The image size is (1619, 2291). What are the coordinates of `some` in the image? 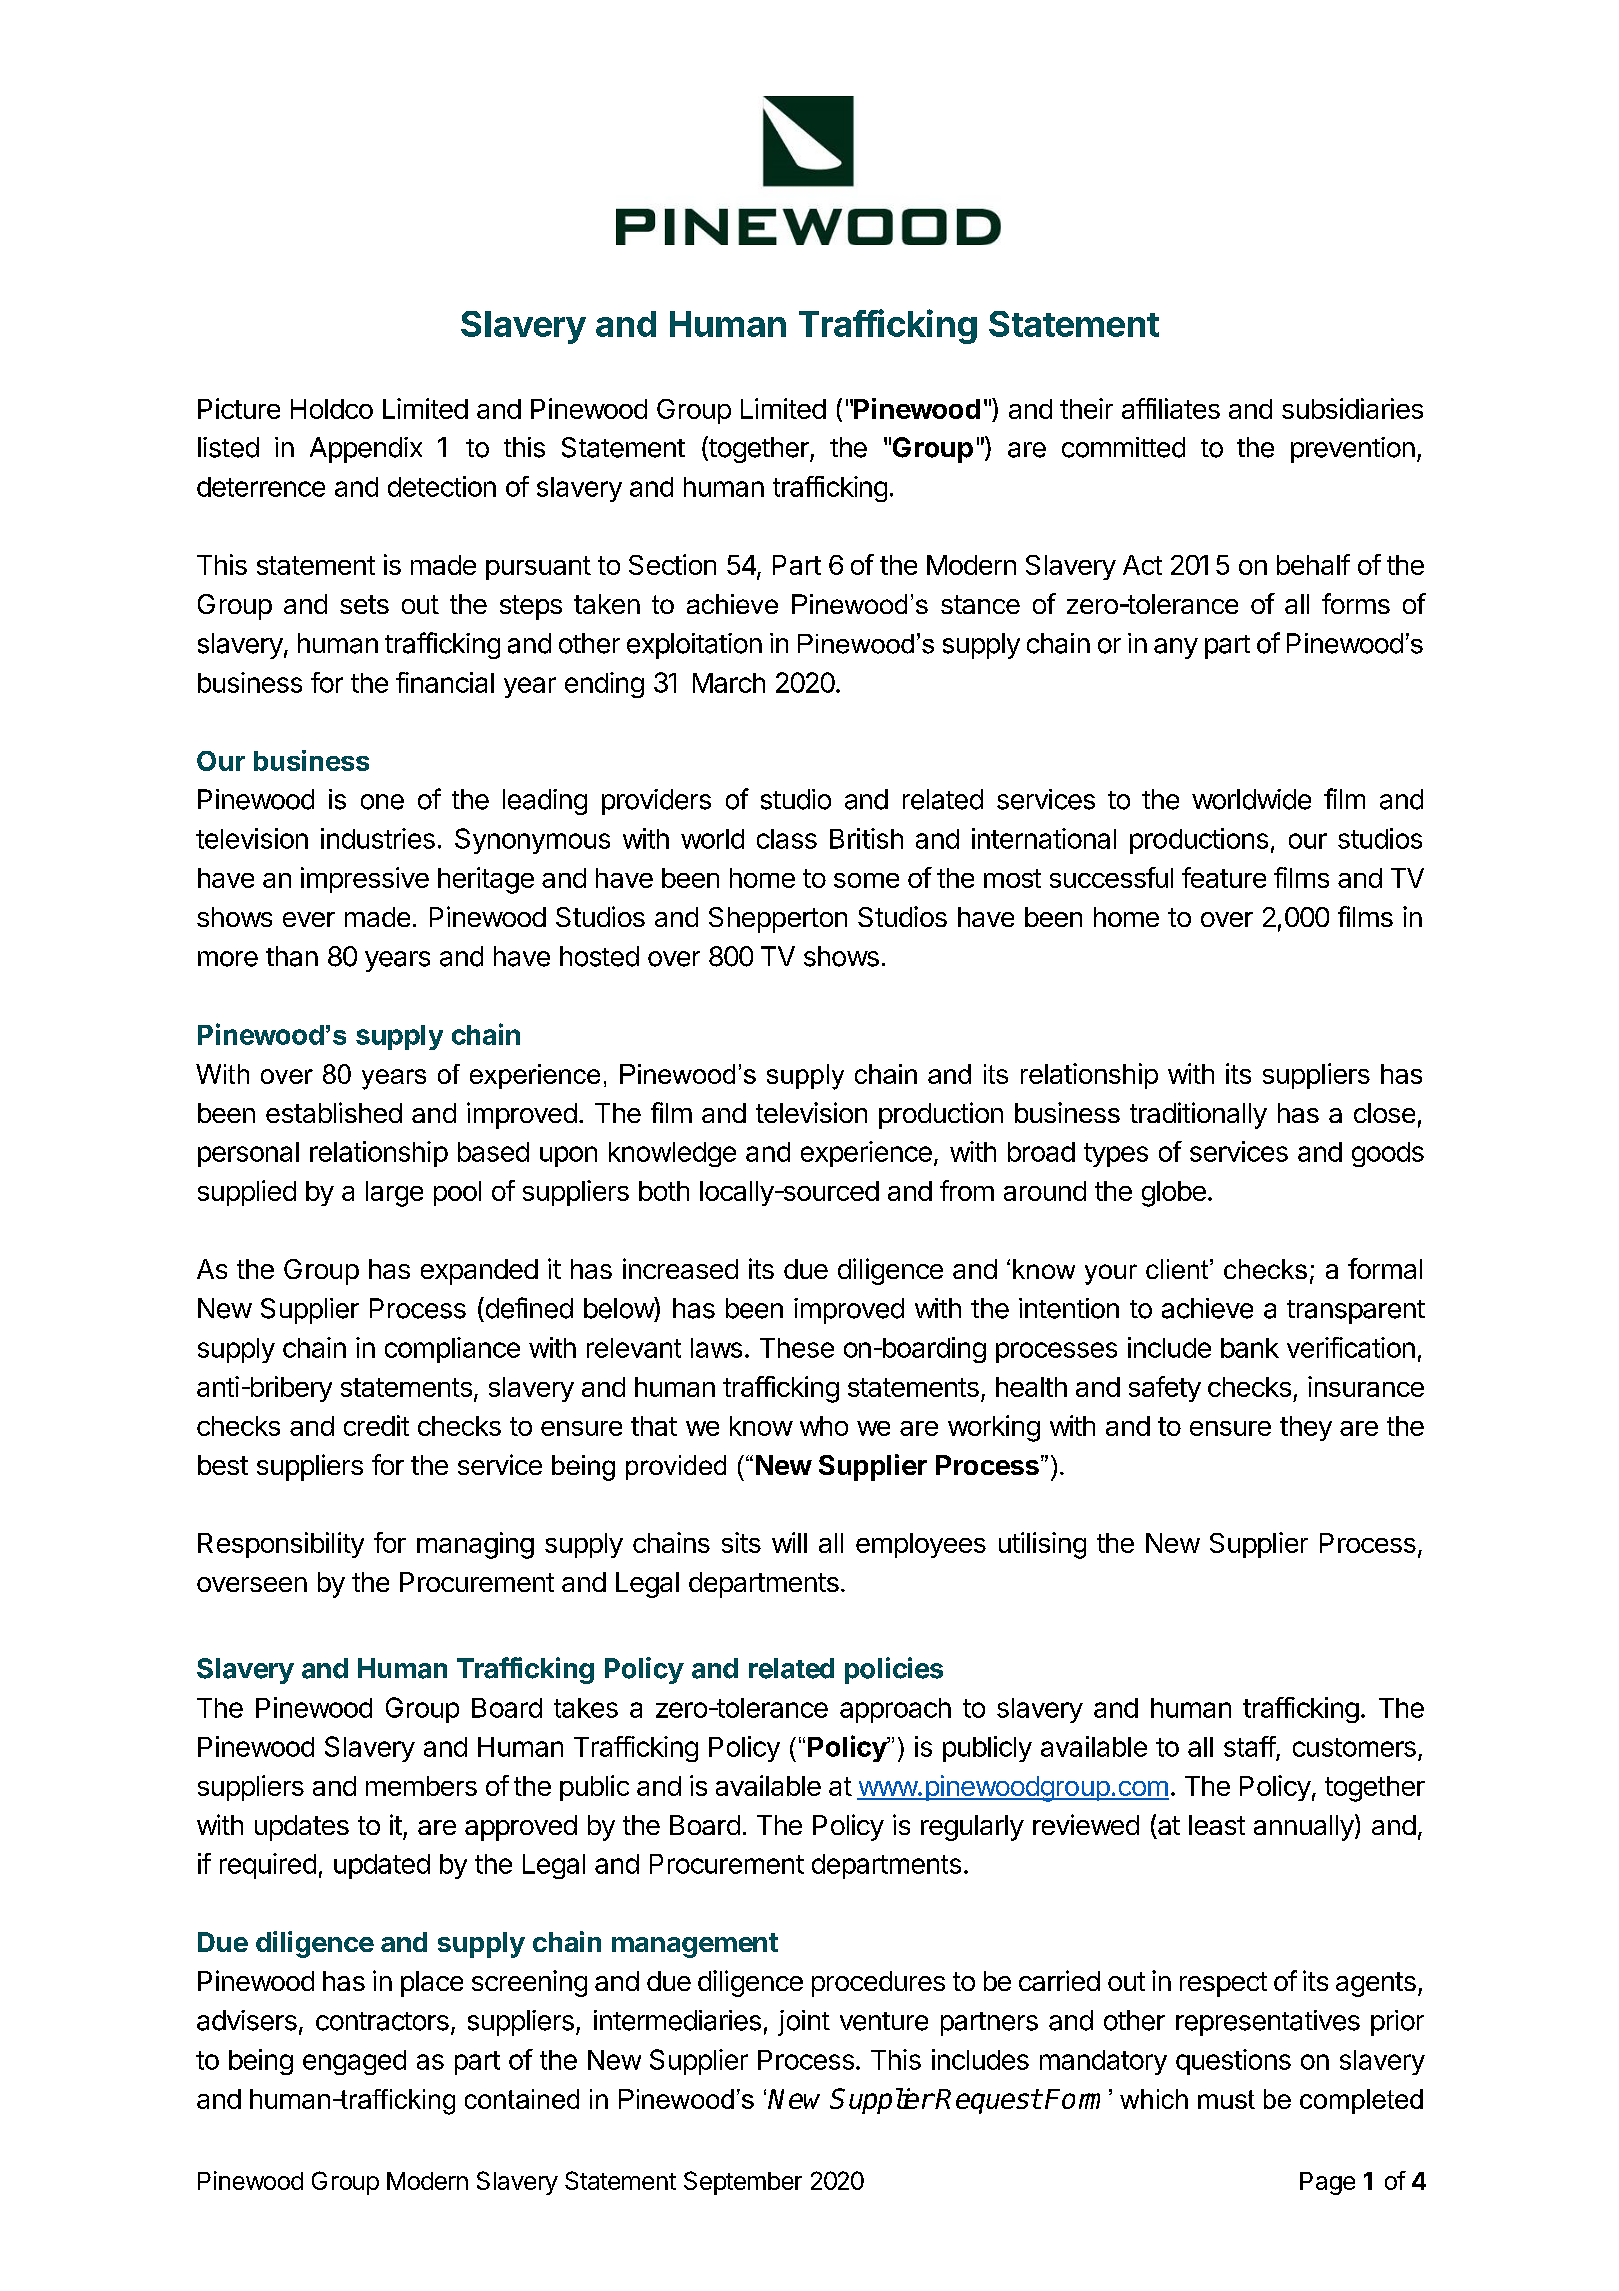 It's located at (866, 880).
